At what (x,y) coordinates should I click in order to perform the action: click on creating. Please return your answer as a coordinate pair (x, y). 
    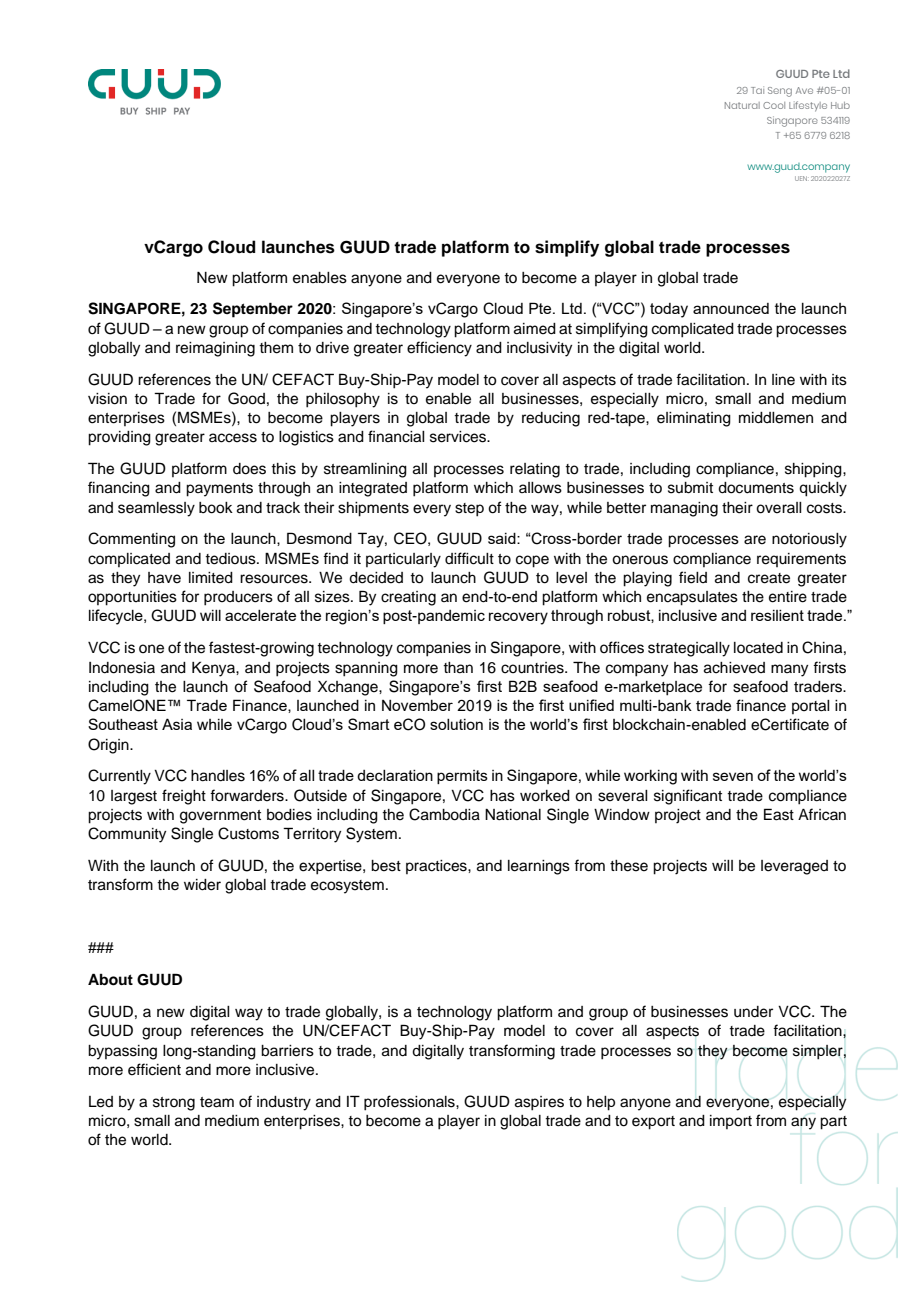
    Looking at the image, I should click on (408, 598).
